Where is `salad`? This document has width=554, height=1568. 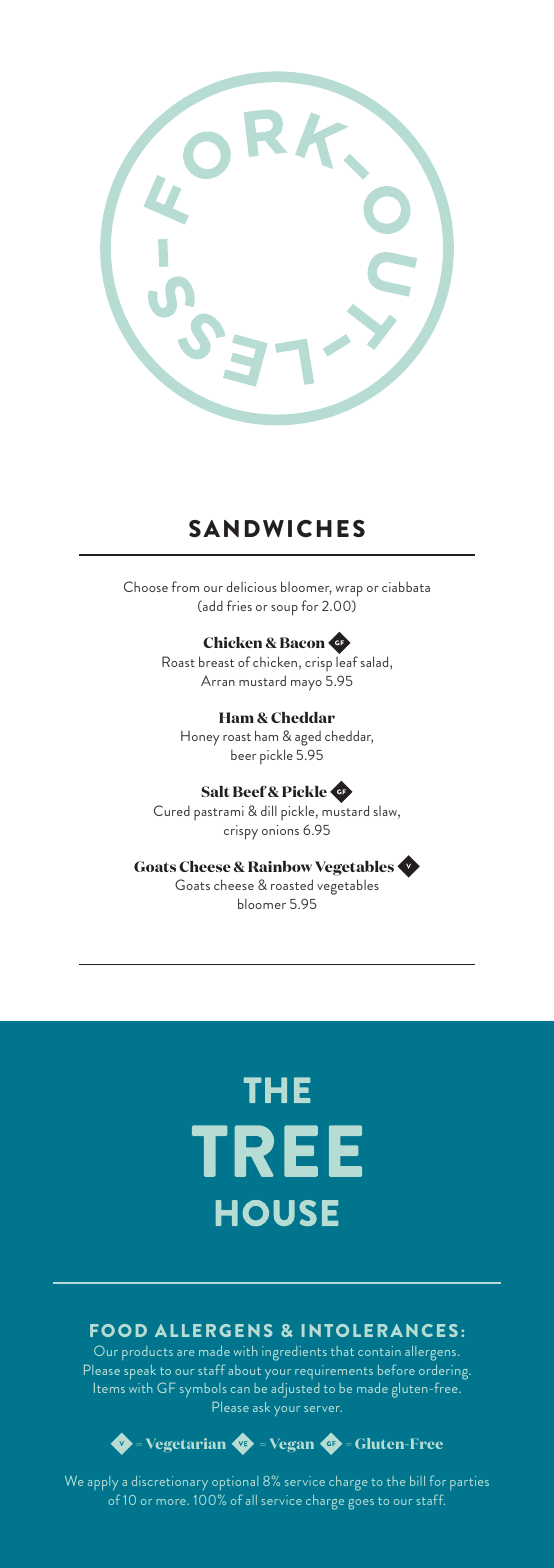 salad is located at coordinates (375, 663).
